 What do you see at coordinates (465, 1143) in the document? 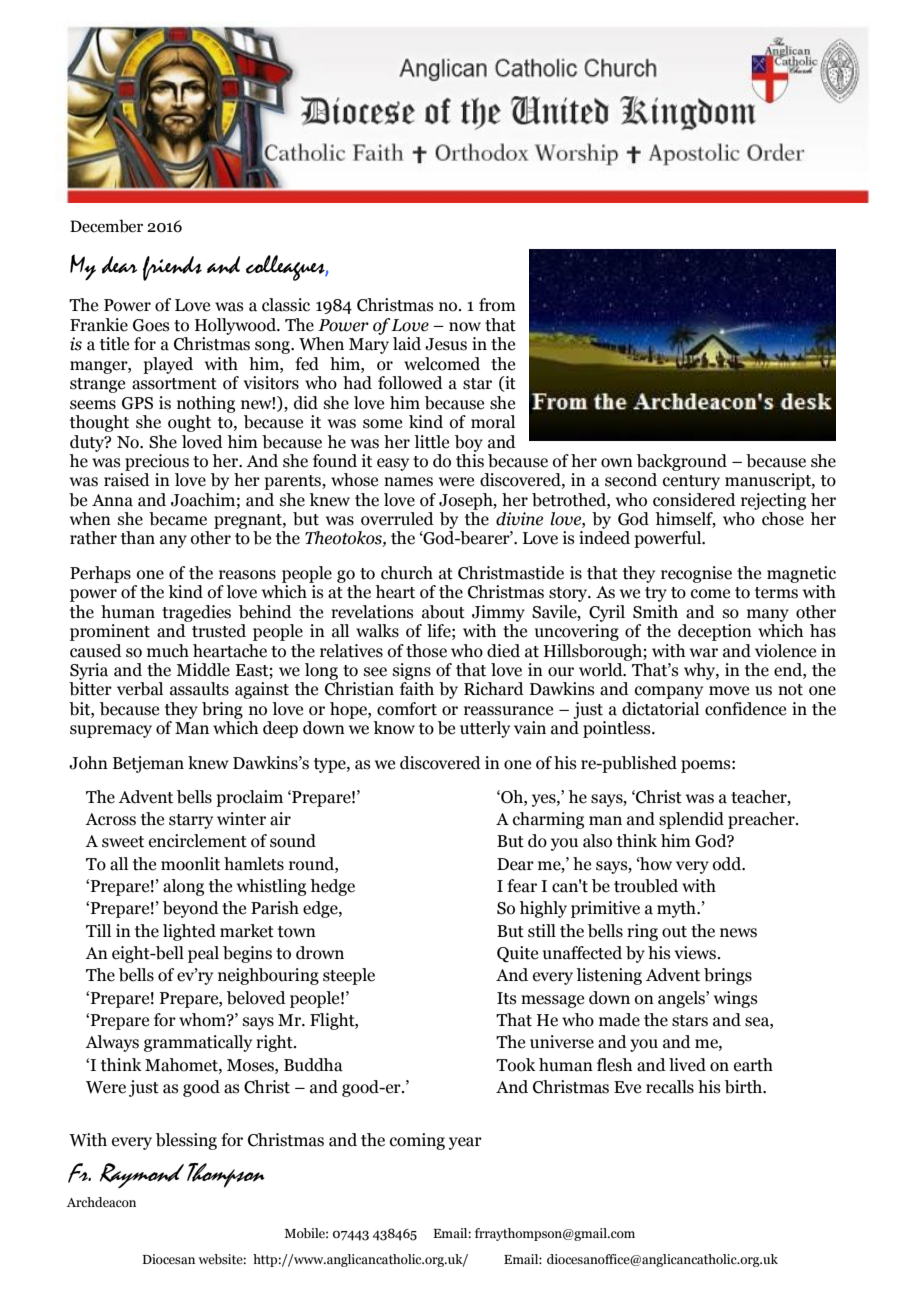
I see `year` at bounding box center [465, 1143].
